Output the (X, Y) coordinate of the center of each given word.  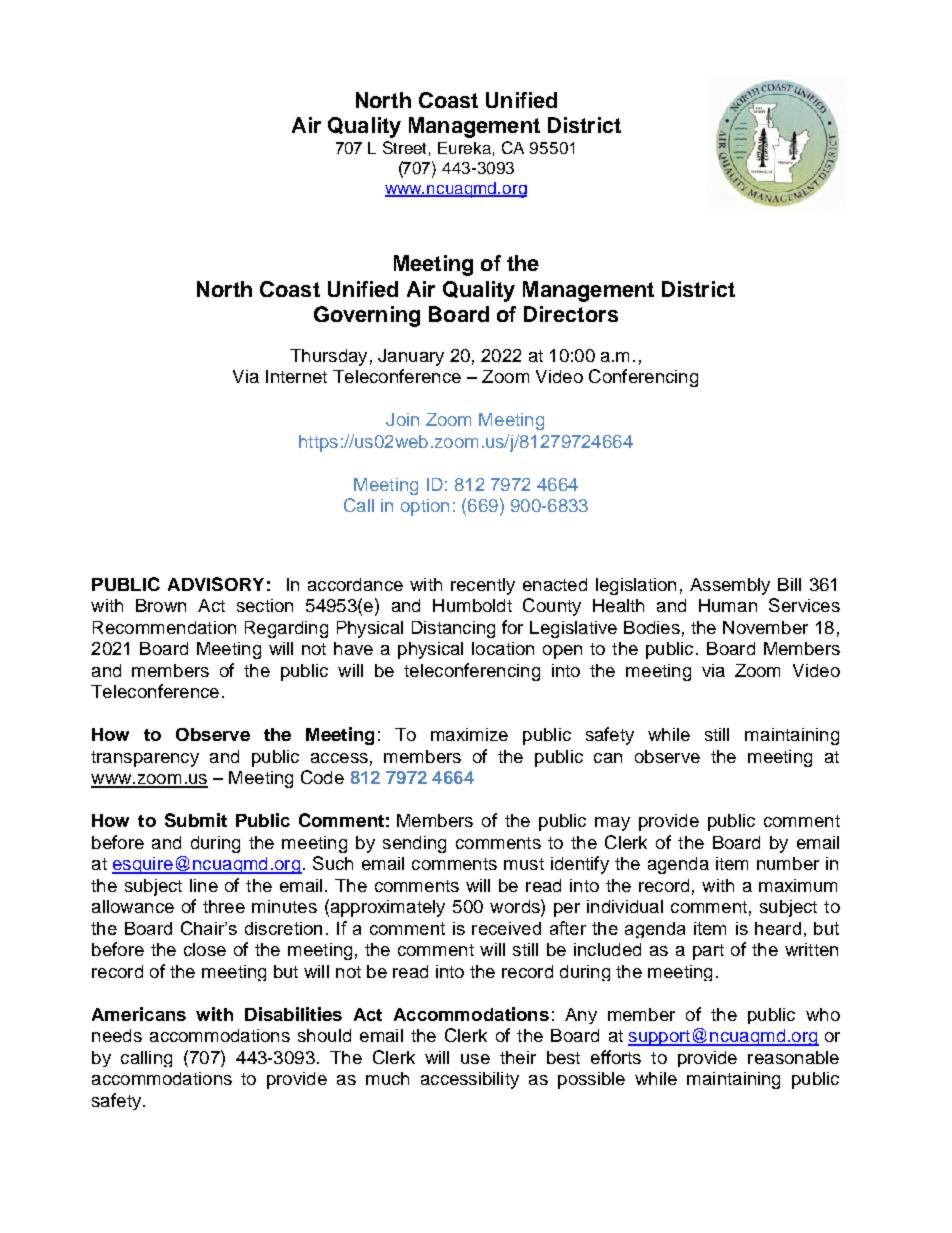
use (475, 1059)
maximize (469, 734)
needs (117, 1035)
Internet (296, 376)
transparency (145, 759)
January (411, 357)
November (765, 627)
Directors (571, 314)
